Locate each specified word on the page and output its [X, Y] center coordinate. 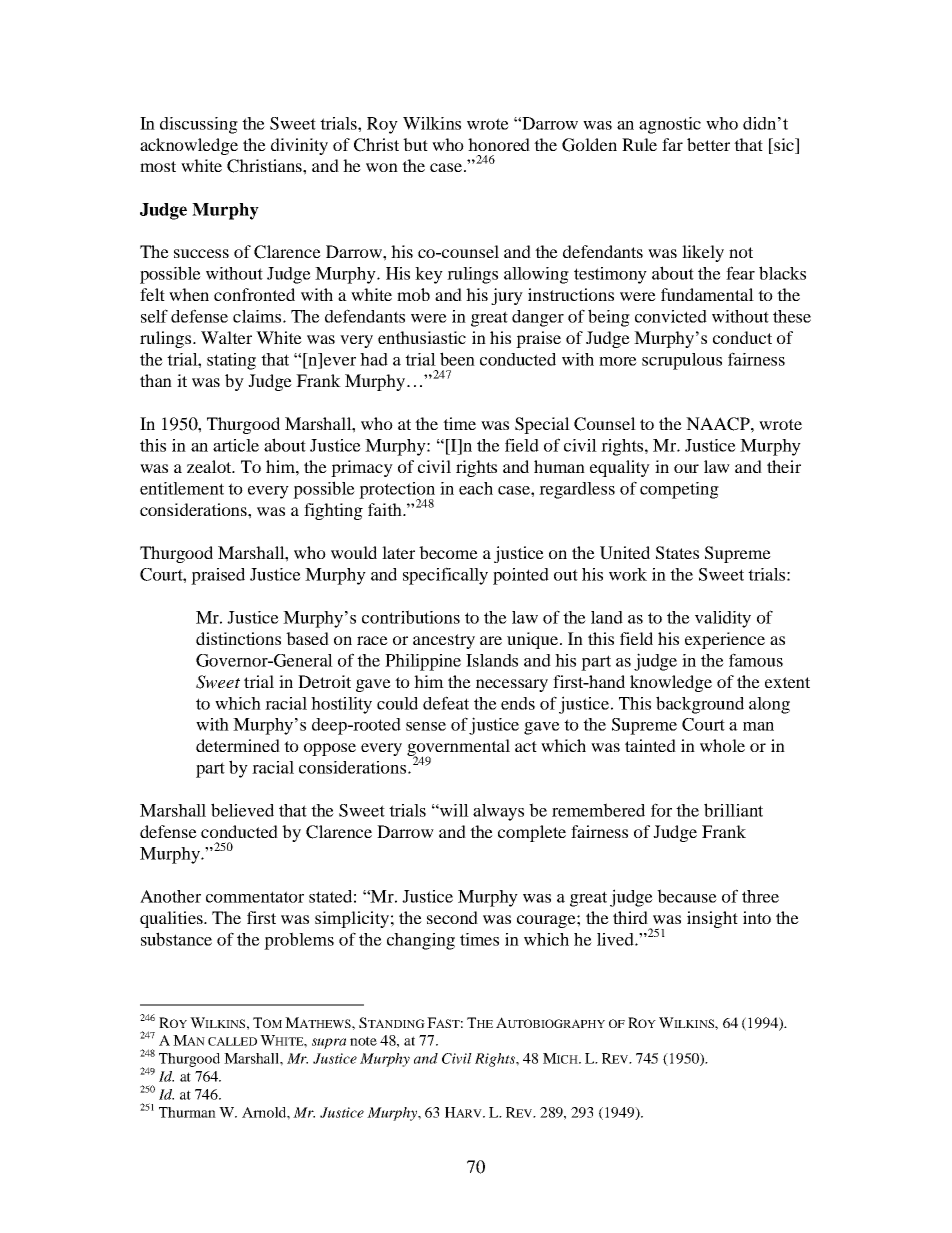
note [363, 1041]
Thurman [187, 1112]
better [708, 144]
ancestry [444, 641]
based [307, 638]
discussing [199, 125]
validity [723, 619]
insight [712, 919]
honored [499, 144]
